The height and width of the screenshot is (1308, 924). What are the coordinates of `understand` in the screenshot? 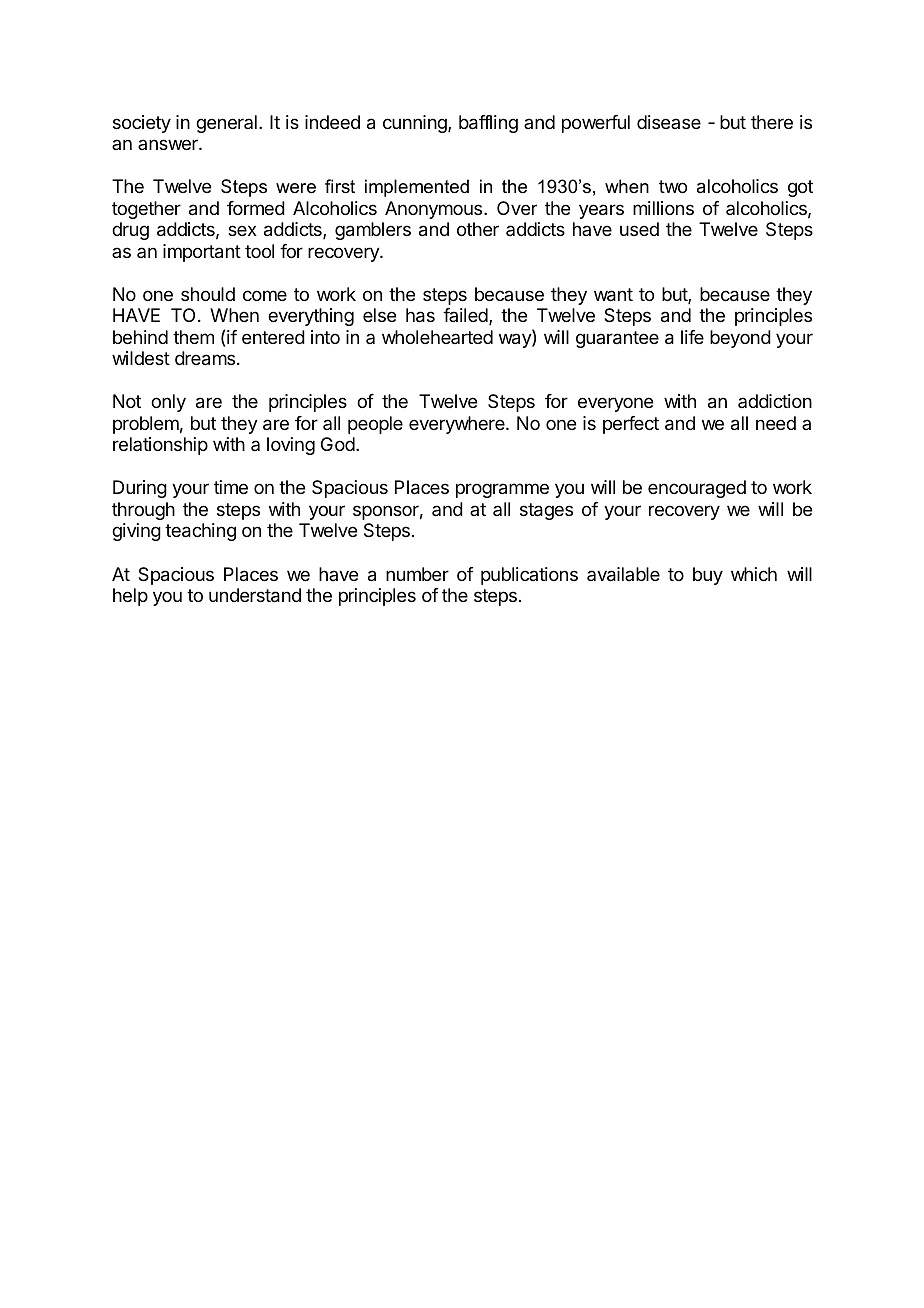 It's located at (255, 595).
